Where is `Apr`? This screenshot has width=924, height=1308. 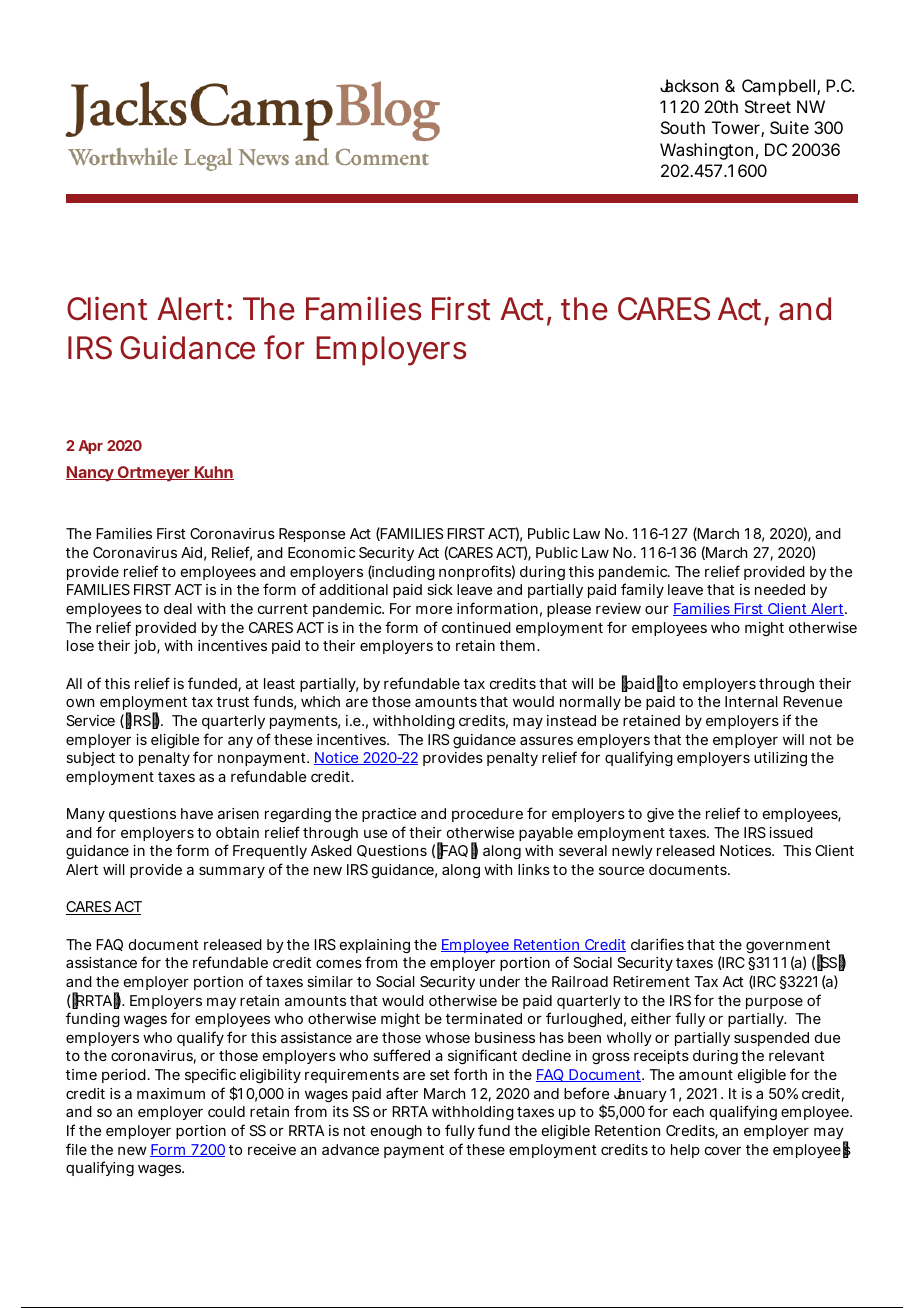 Apr is located at coordinates (91, 447).
